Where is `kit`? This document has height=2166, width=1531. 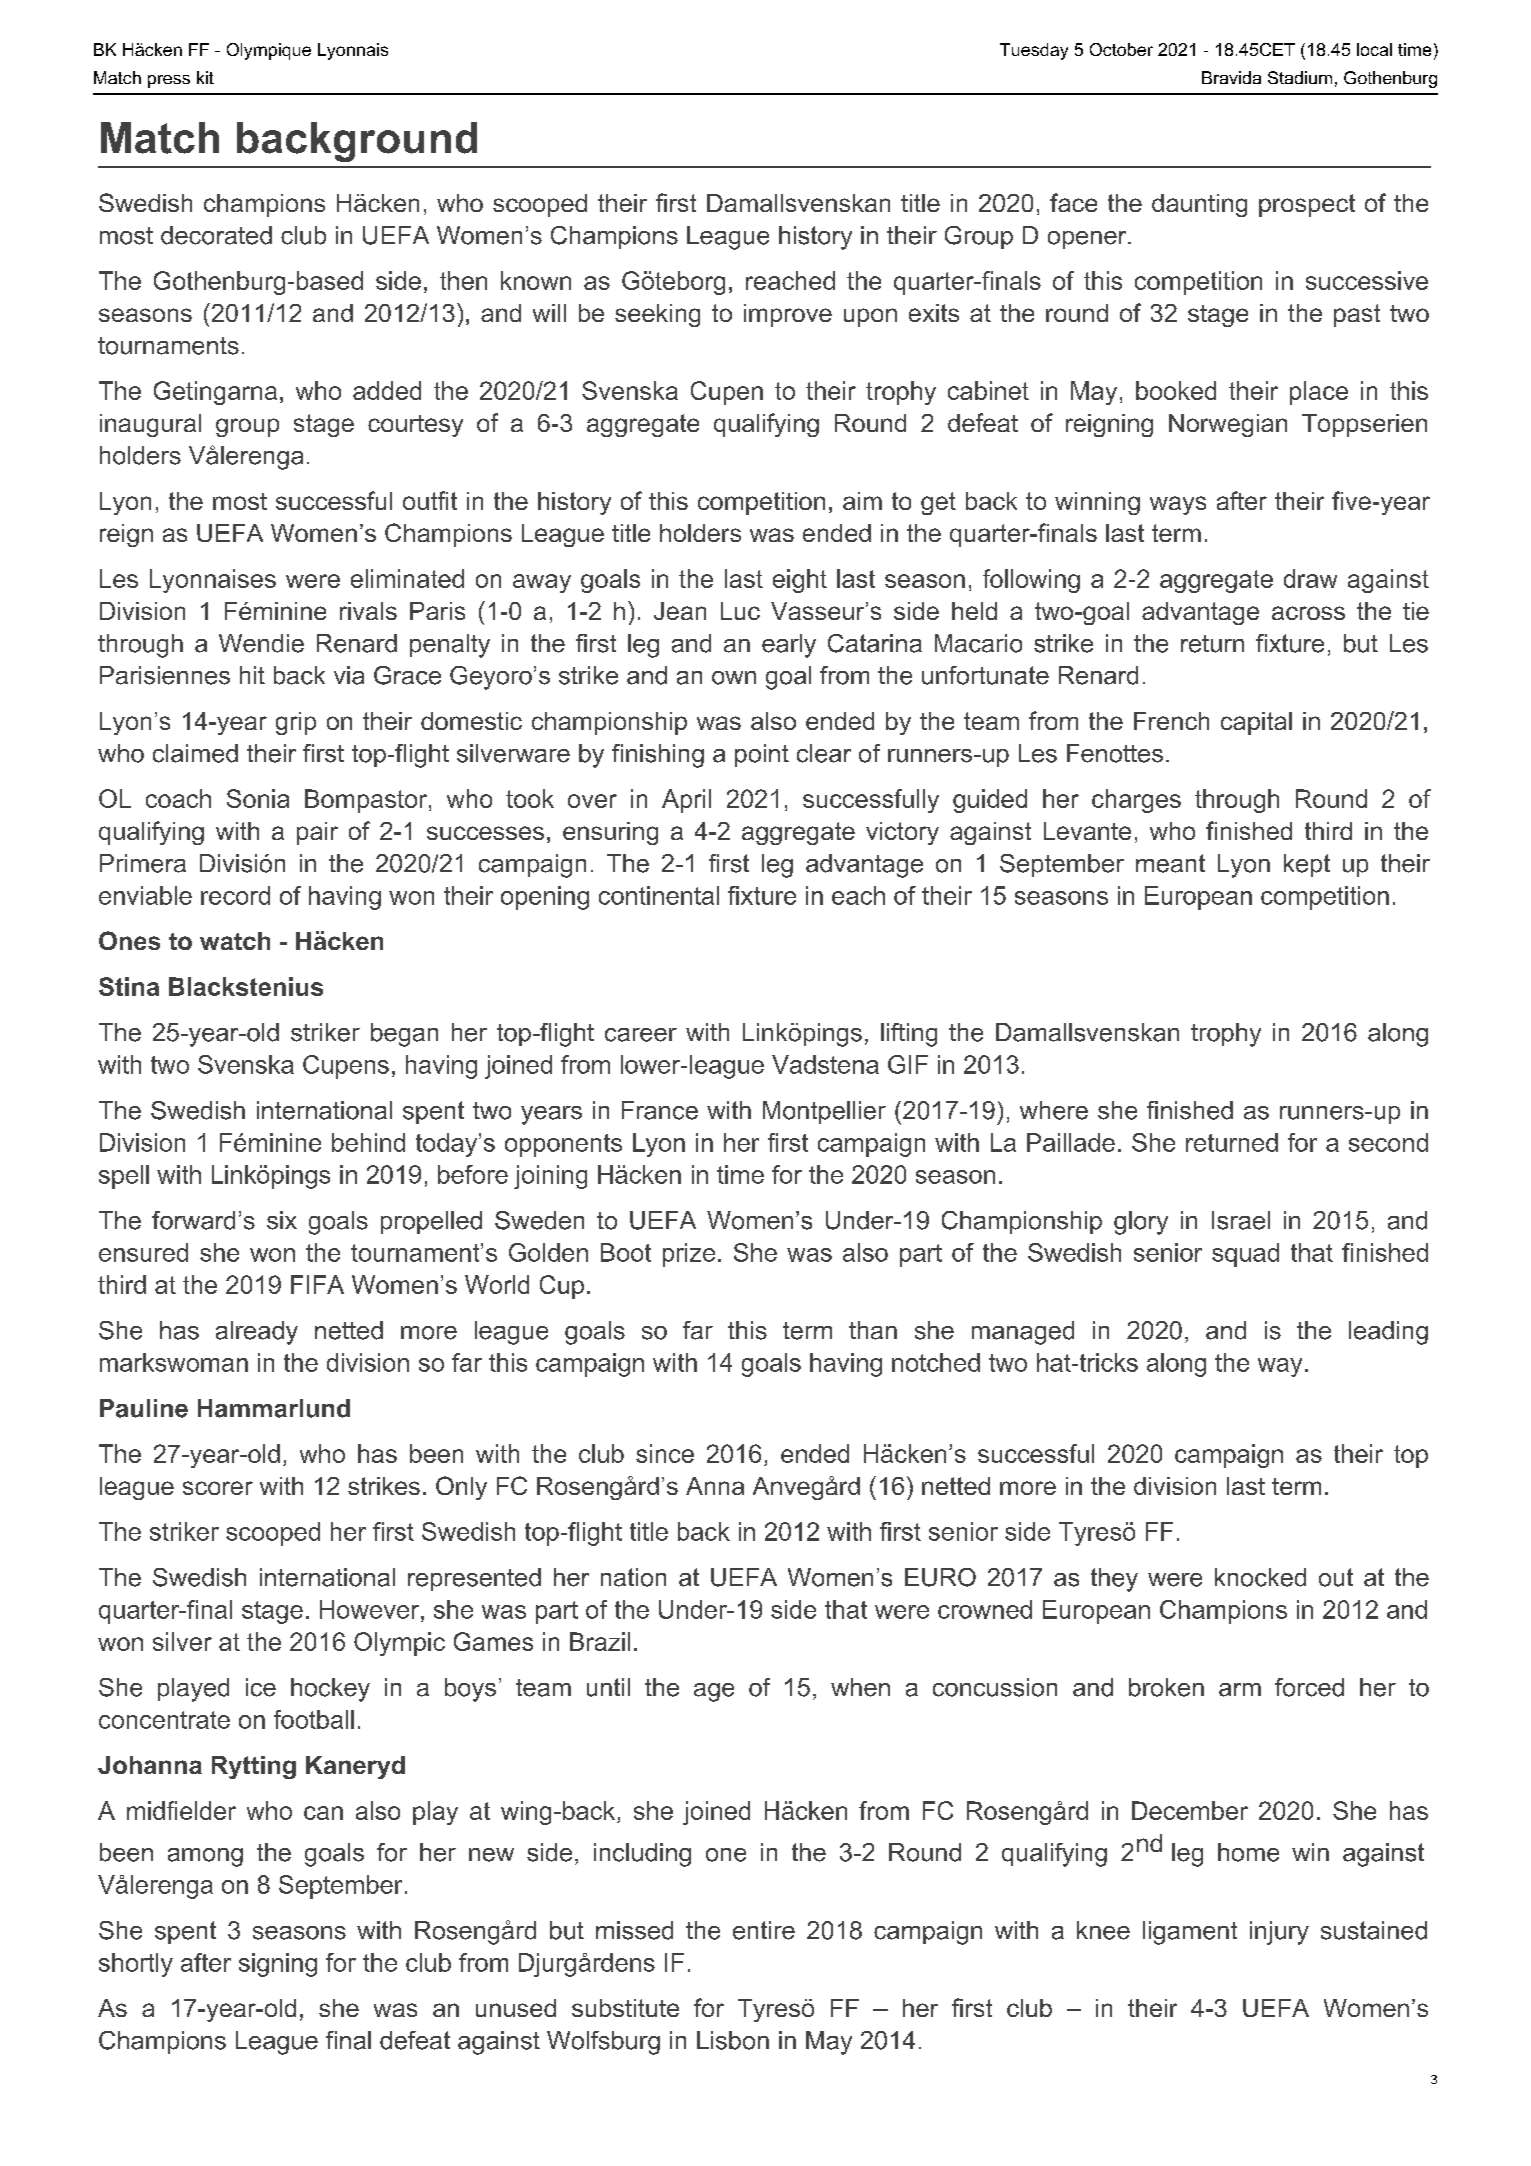 kit is located at coordinates (205, 77).
